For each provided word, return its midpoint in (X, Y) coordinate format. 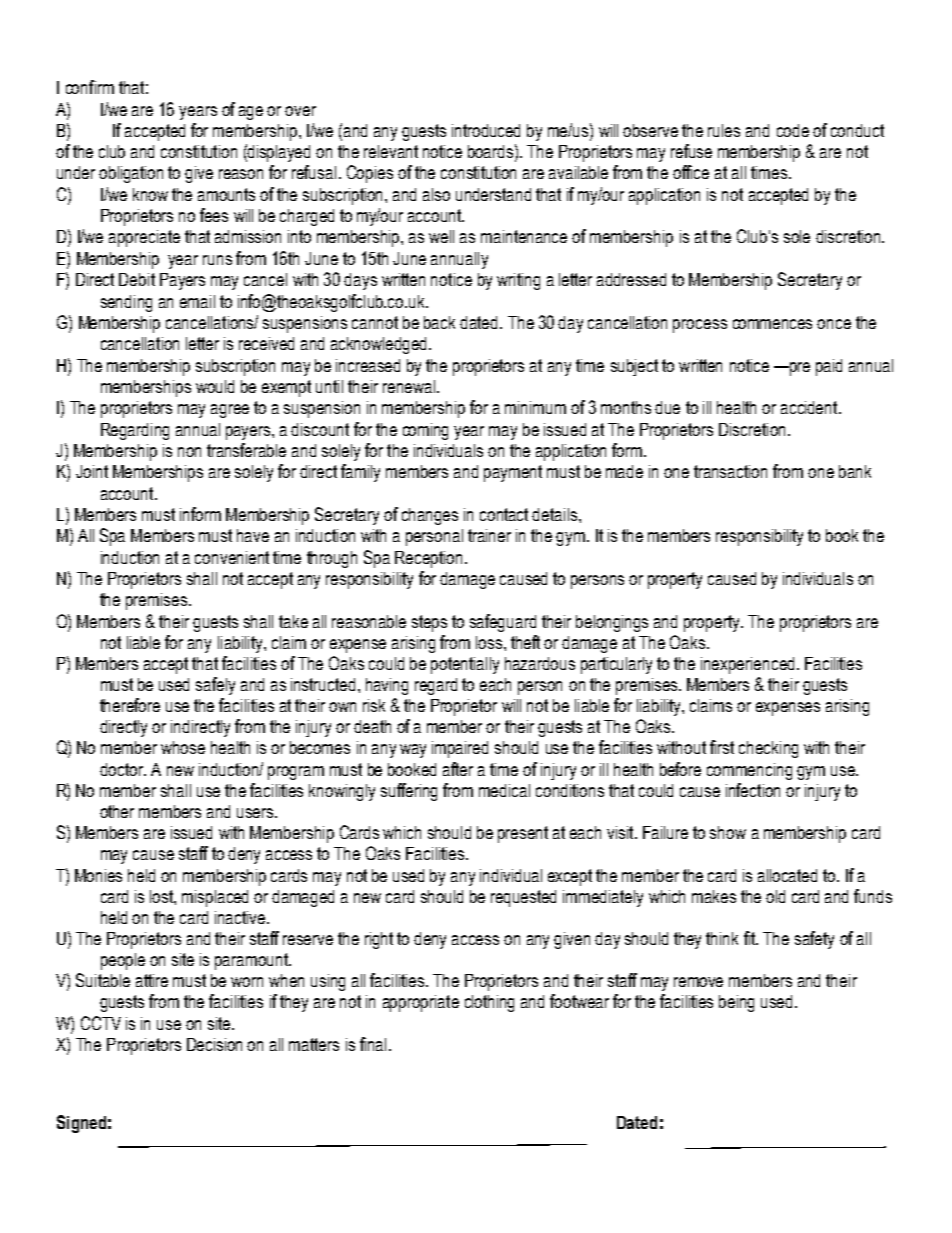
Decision (214, 1044)
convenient (232, 557)
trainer (489, 535)
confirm (90, 87)
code (793, 130)
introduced (486, 130)
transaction (730, 471)
